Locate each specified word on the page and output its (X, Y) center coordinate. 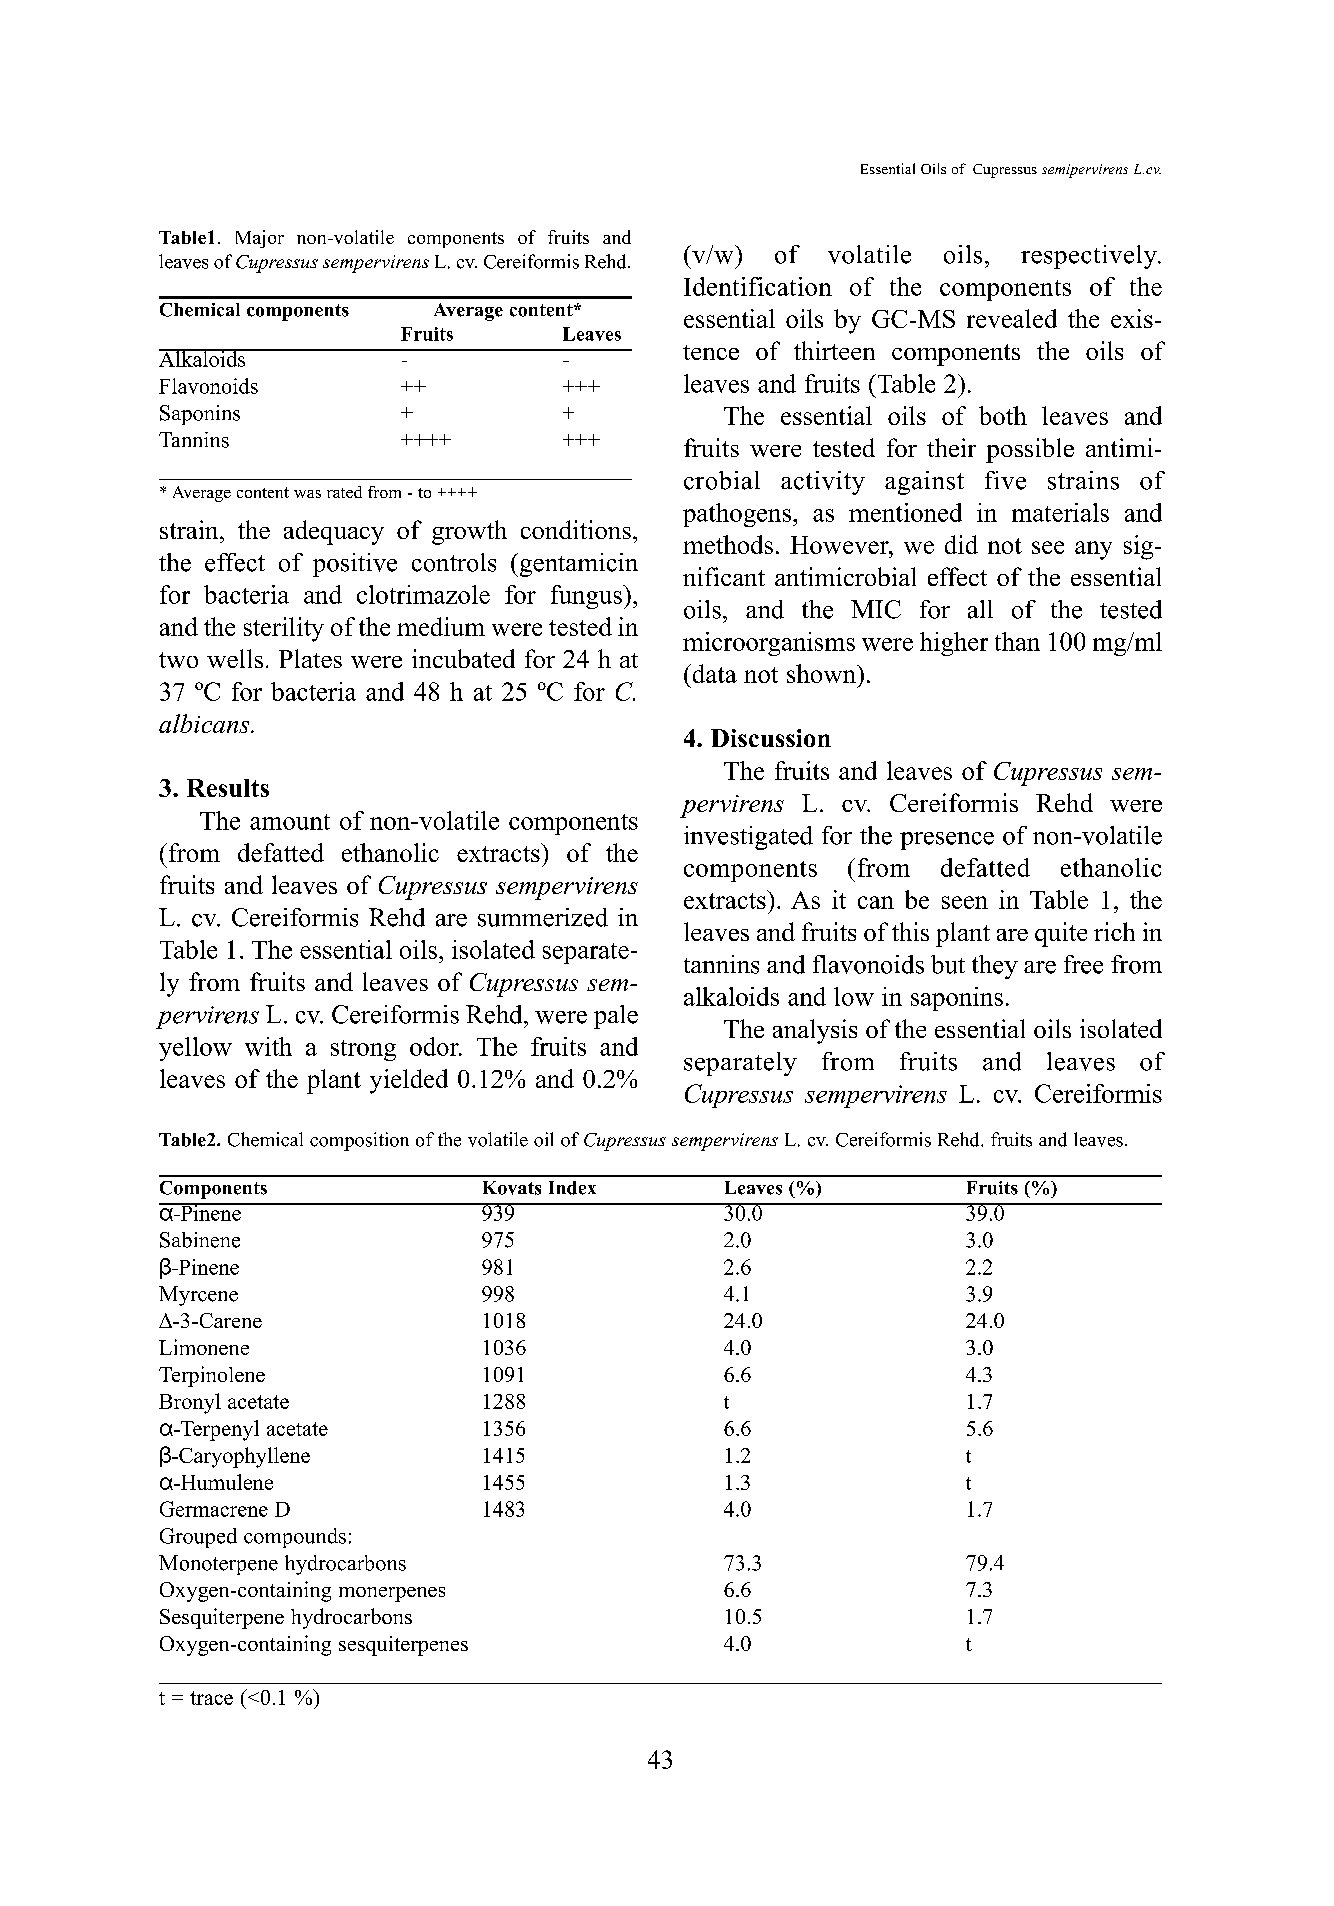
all (980, 609)
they (995, 967)
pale (616, 1017)
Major (260, 239)
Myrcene (198, 1296)
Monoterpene (218, 1565)
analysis (815, 1031)
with (268, 1046)
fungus (587, 597)
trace (211, 1698)
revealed (1012, 318)
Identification (758, 286)
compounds (295, 1538)
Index (572, 1188)
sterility (284, 629)
